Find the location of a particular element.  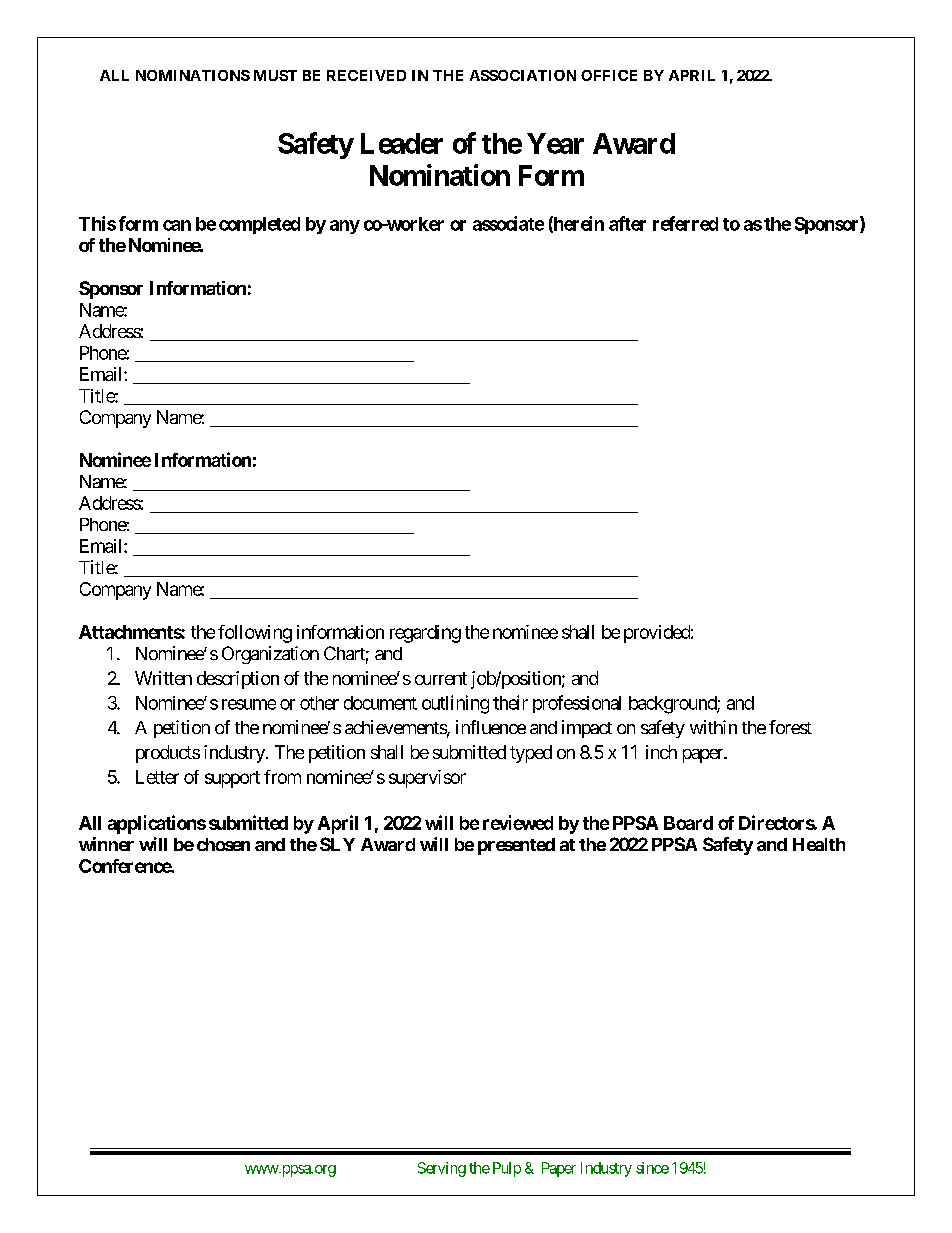

supervisor is located at coordinates (427, 779).
